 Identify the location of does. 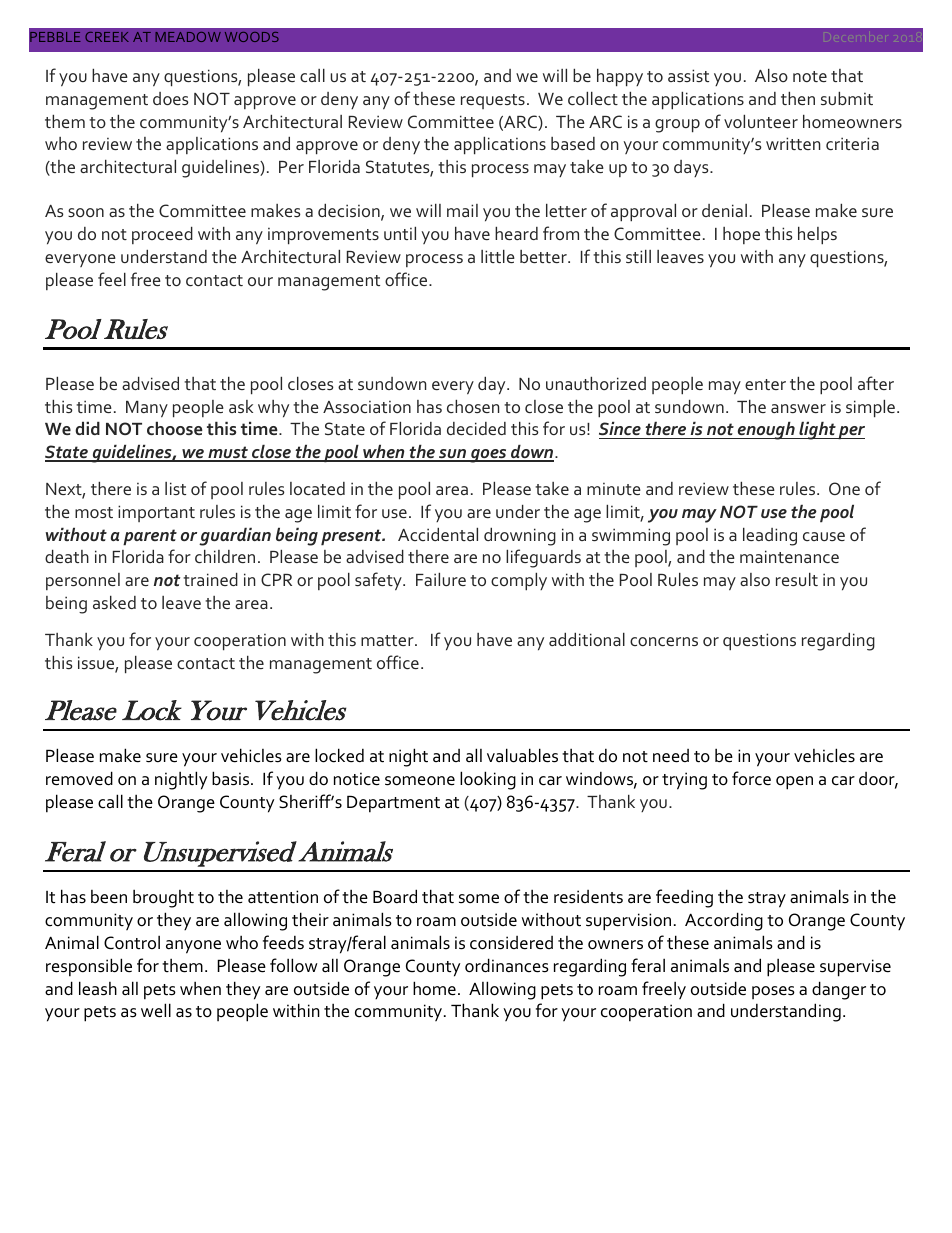
(171, 98).
